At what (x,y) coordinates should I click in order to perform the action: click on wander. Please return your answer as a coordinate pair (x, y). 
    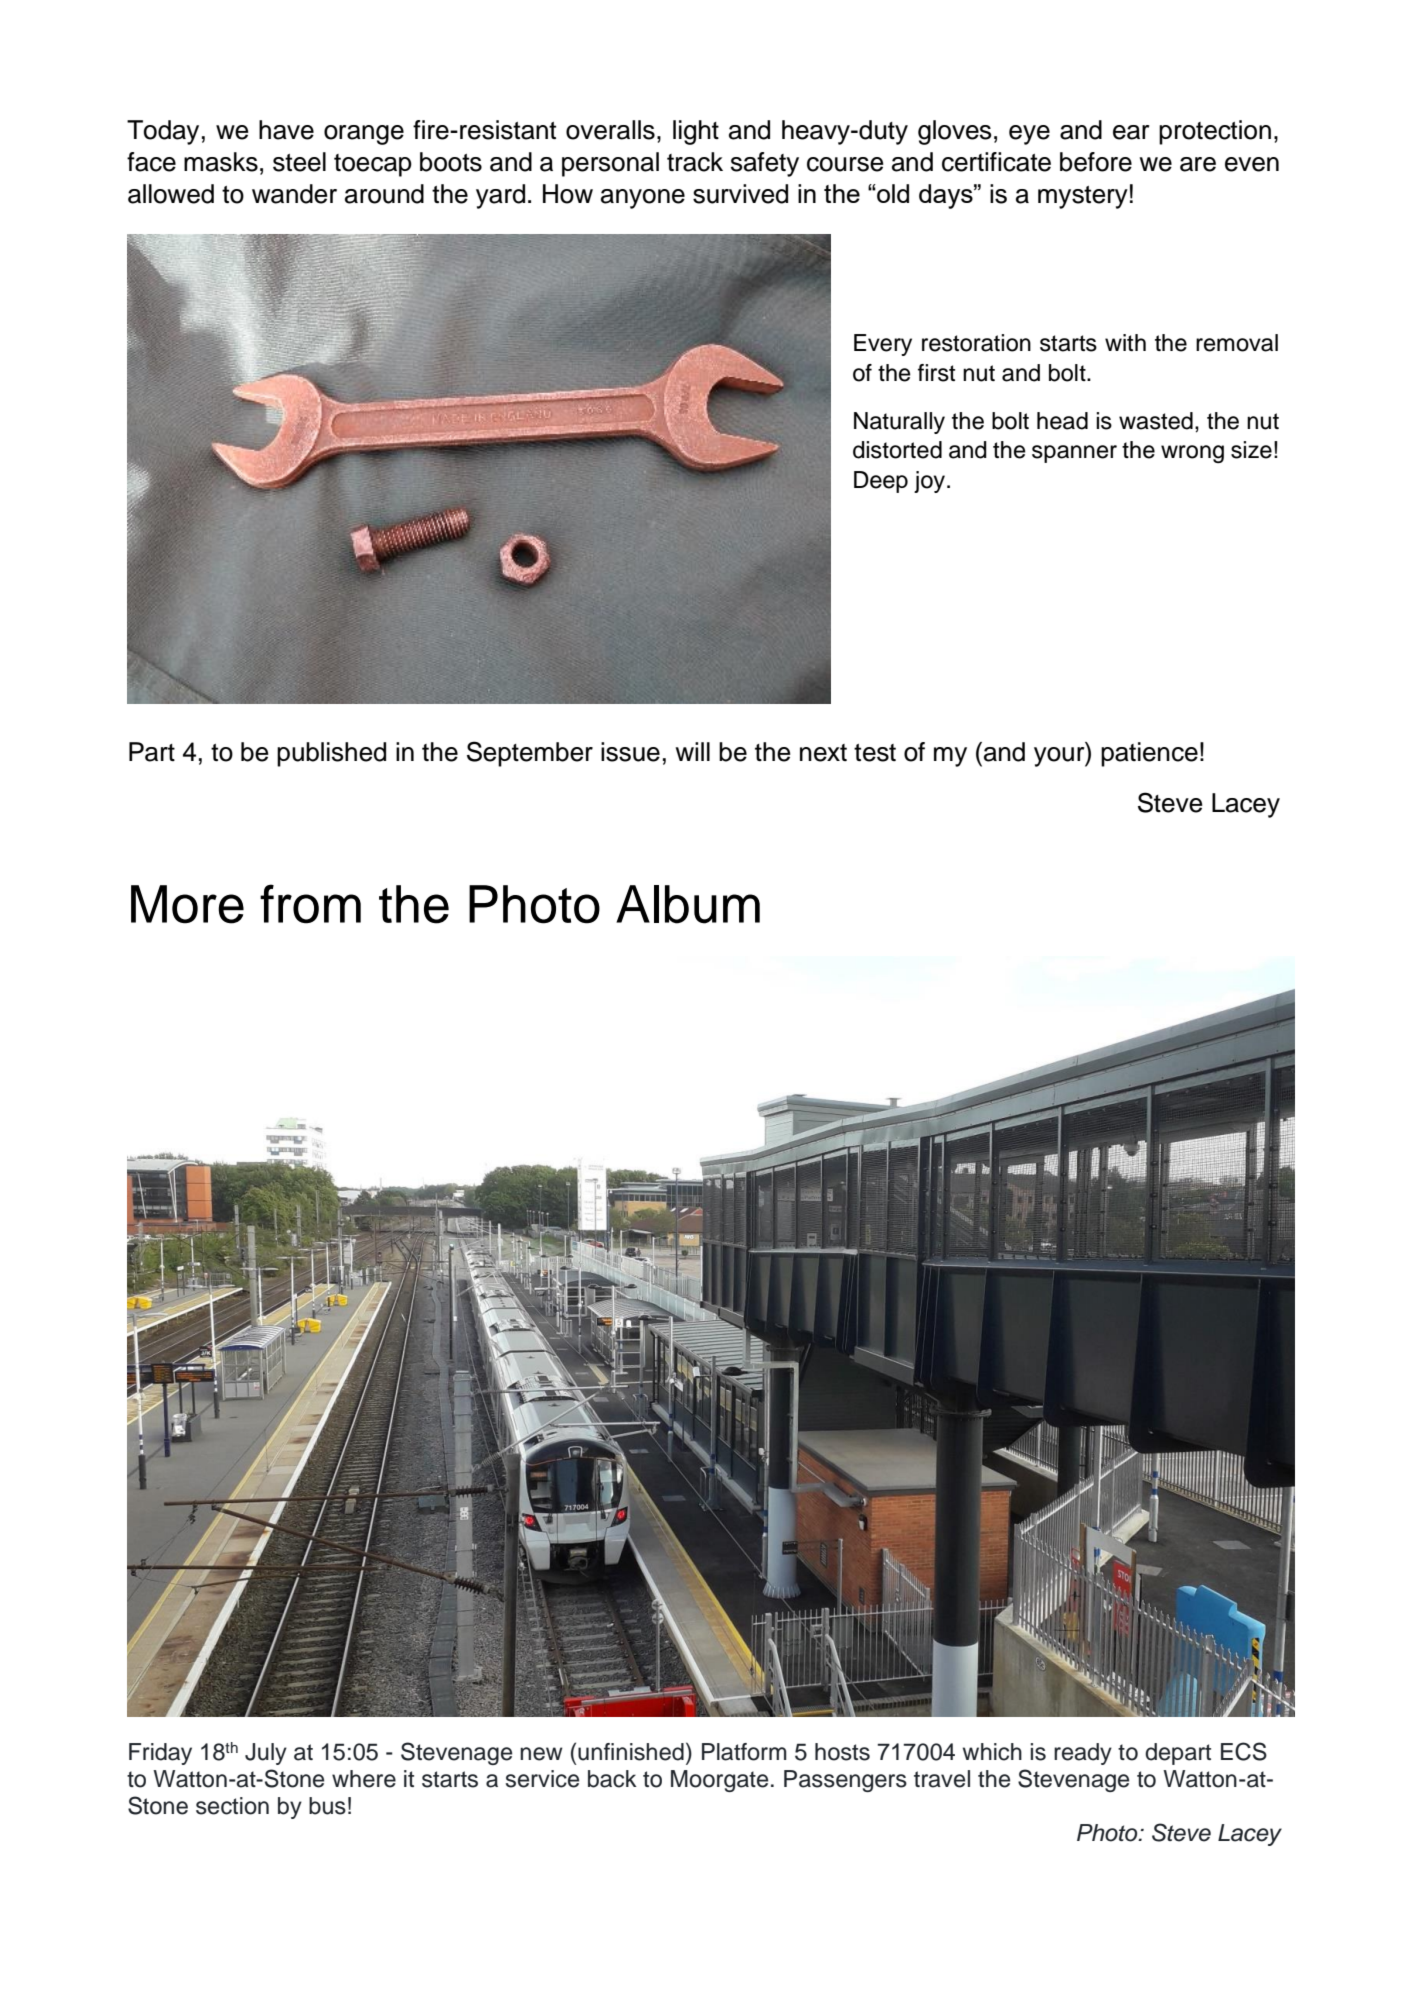
    Looking at the image, I should click on (294, 194).
